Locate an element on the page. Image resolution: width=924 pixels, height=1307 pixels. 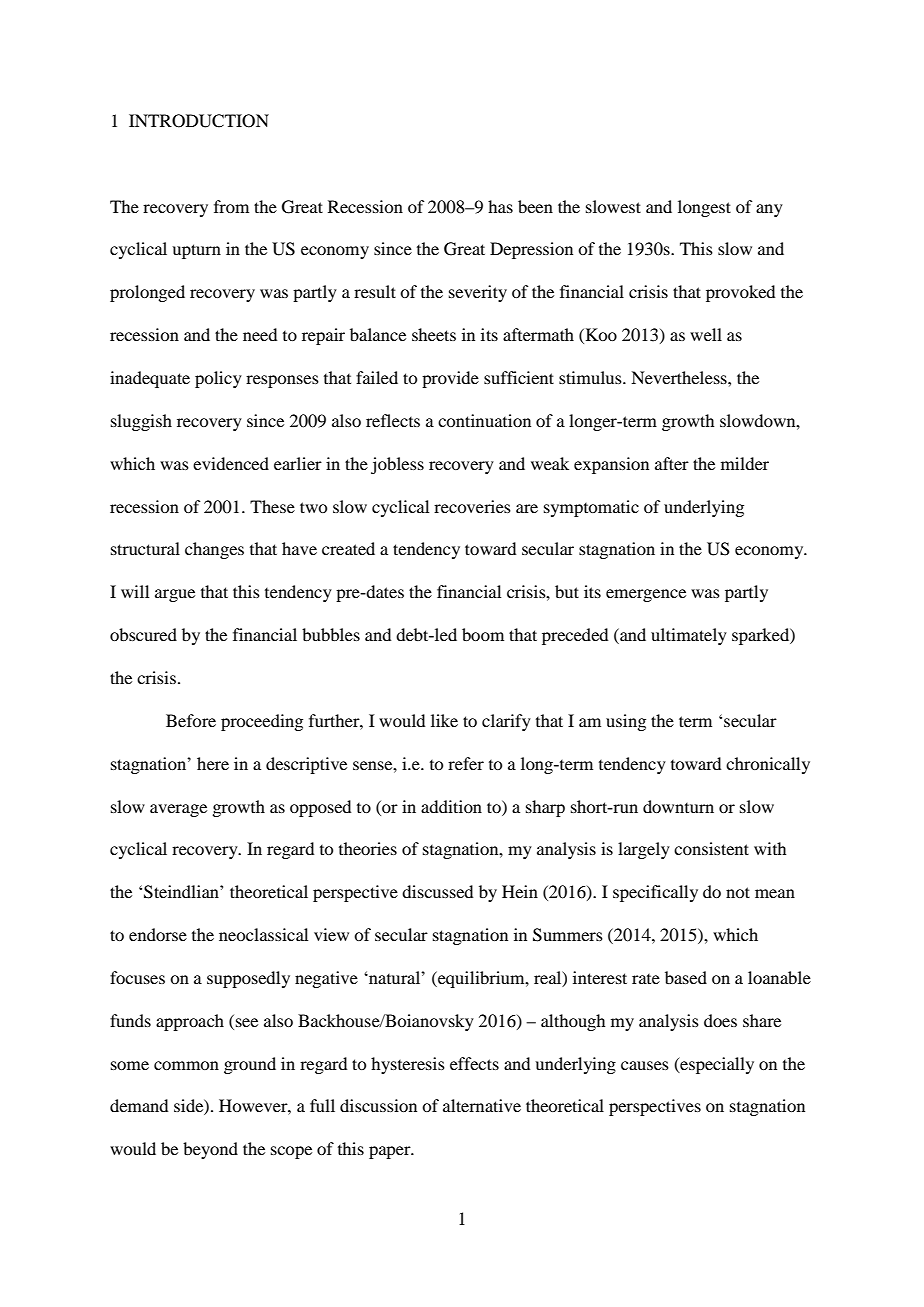
Nevertheless is located at coordinates (680, 377).
